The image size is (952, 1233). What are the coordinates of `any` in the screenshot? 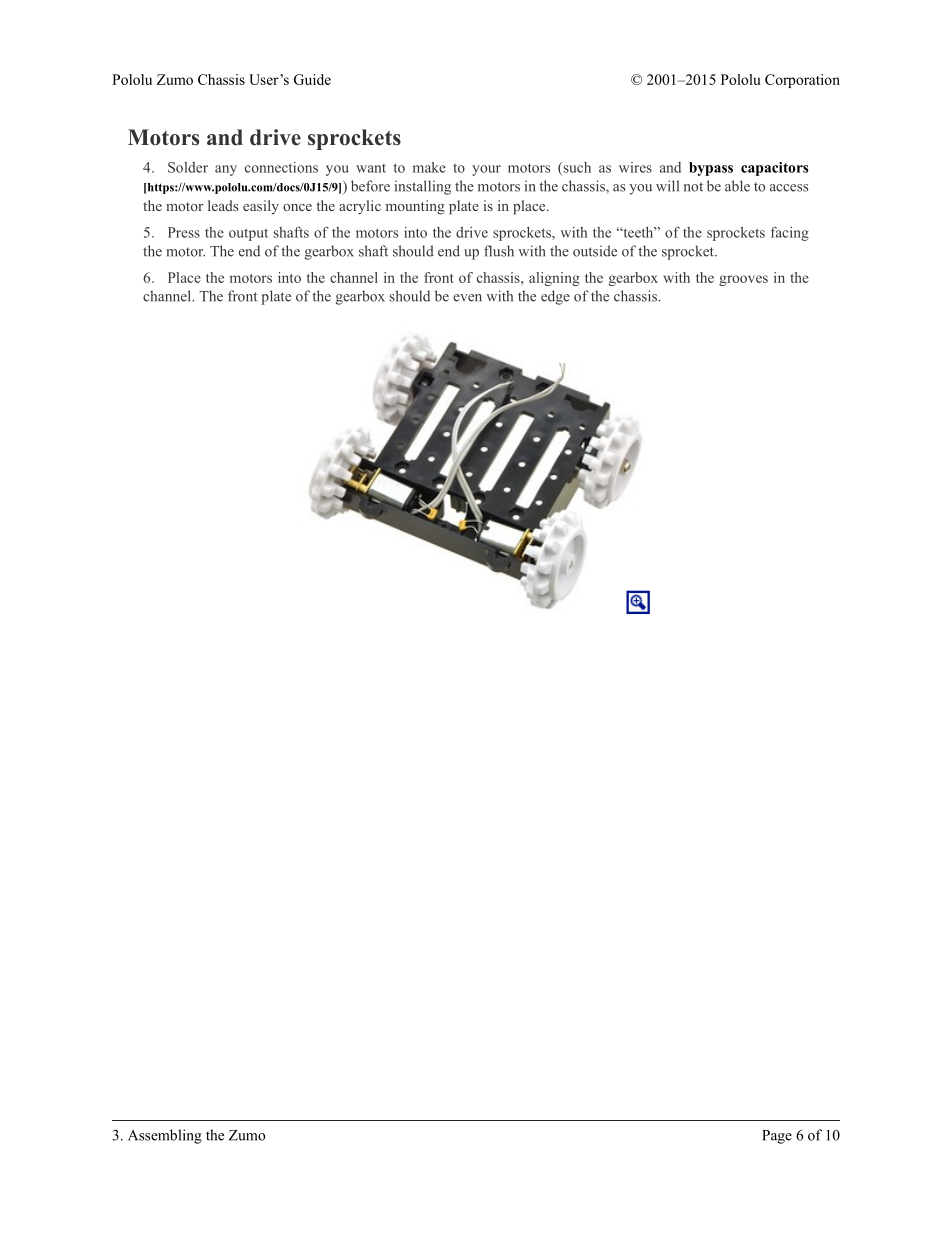 It's located at (226, 170).
